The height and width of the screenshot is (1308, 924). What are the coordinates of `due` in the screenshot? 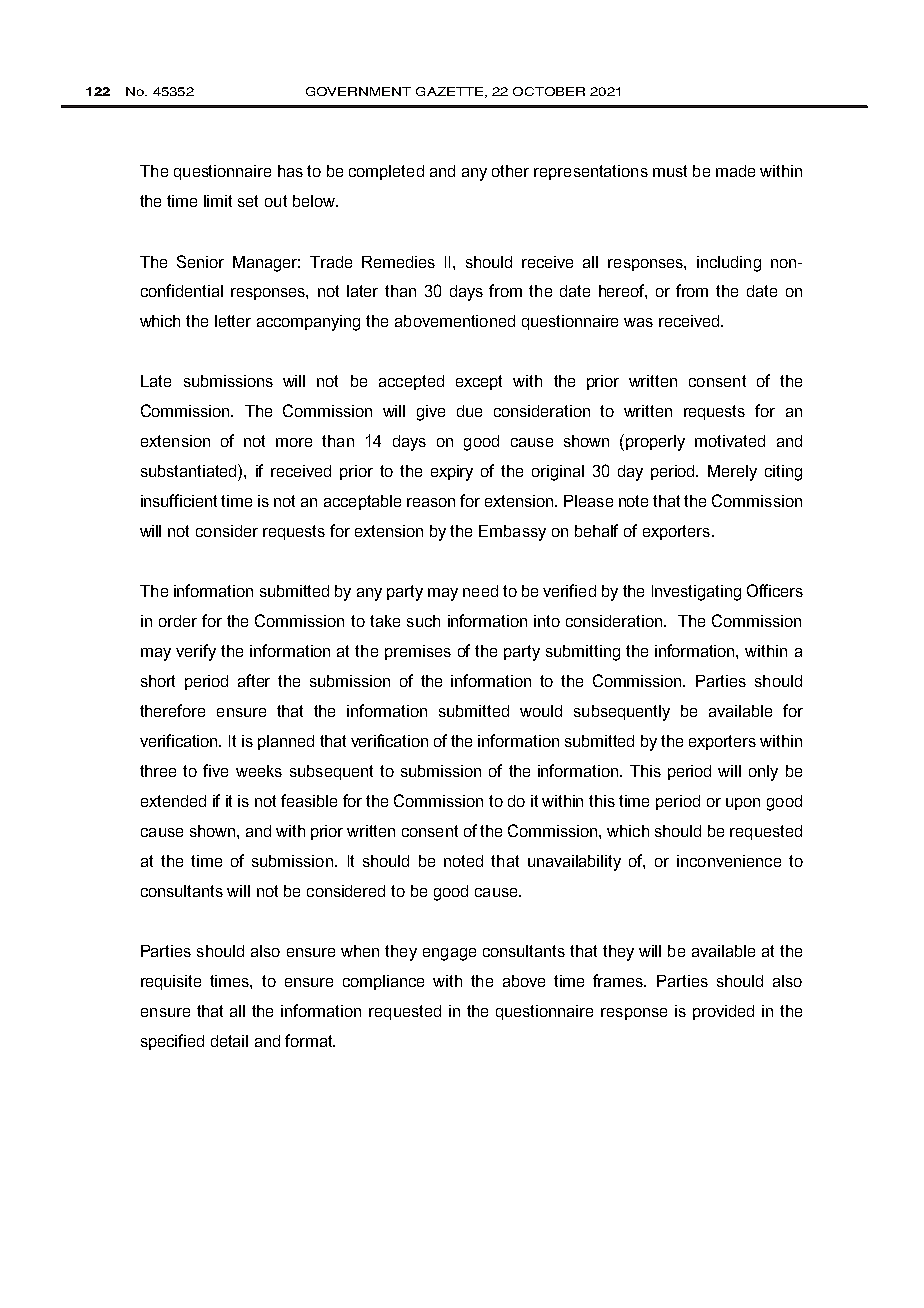 It's located at (469, 411).
